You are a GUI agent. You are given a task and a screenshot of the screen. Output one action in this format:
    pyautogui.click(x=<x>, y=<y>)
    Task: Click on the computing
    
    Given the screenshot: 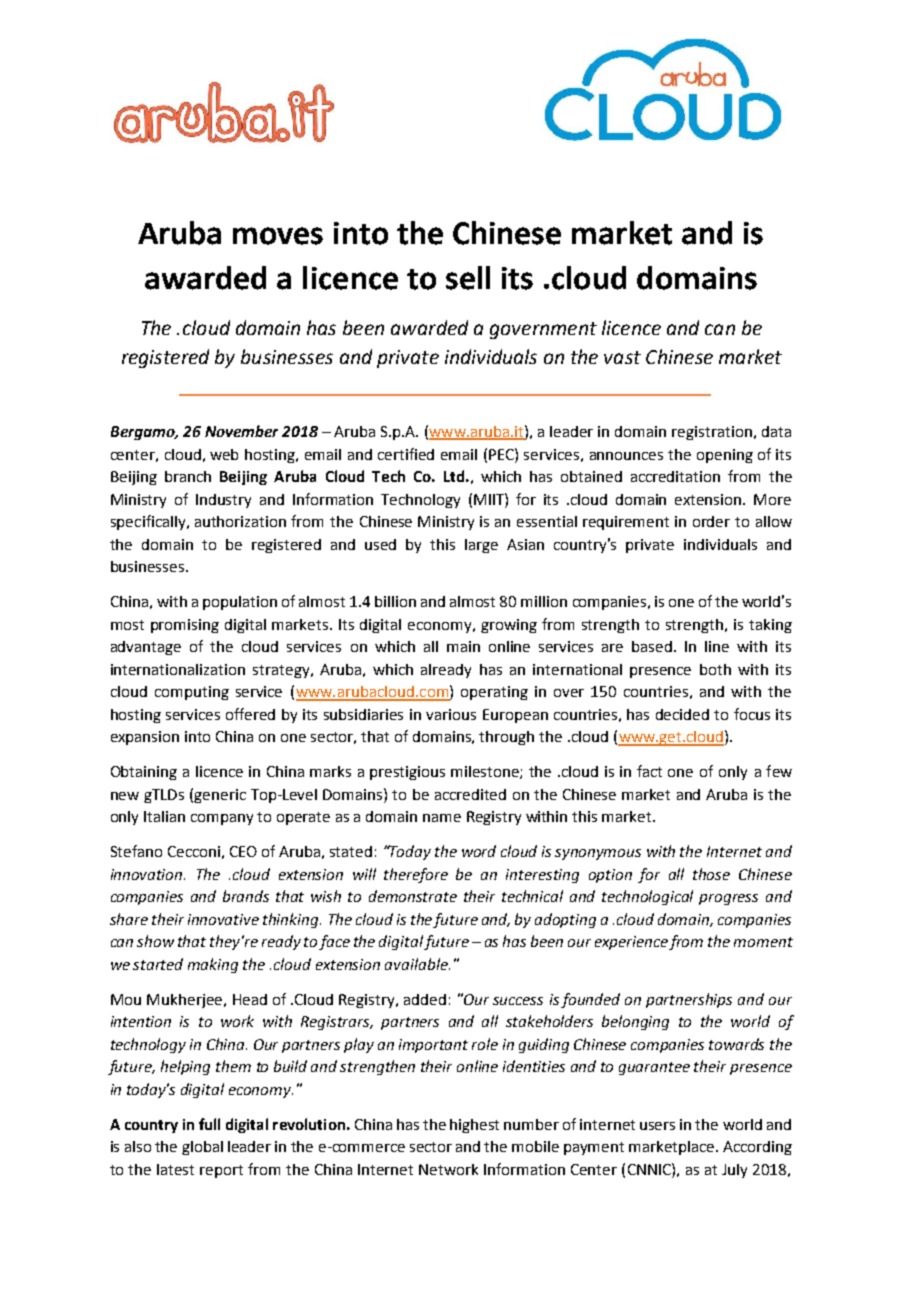 What is the action you would take?
    pyautogui.click(x=192, y=693)
